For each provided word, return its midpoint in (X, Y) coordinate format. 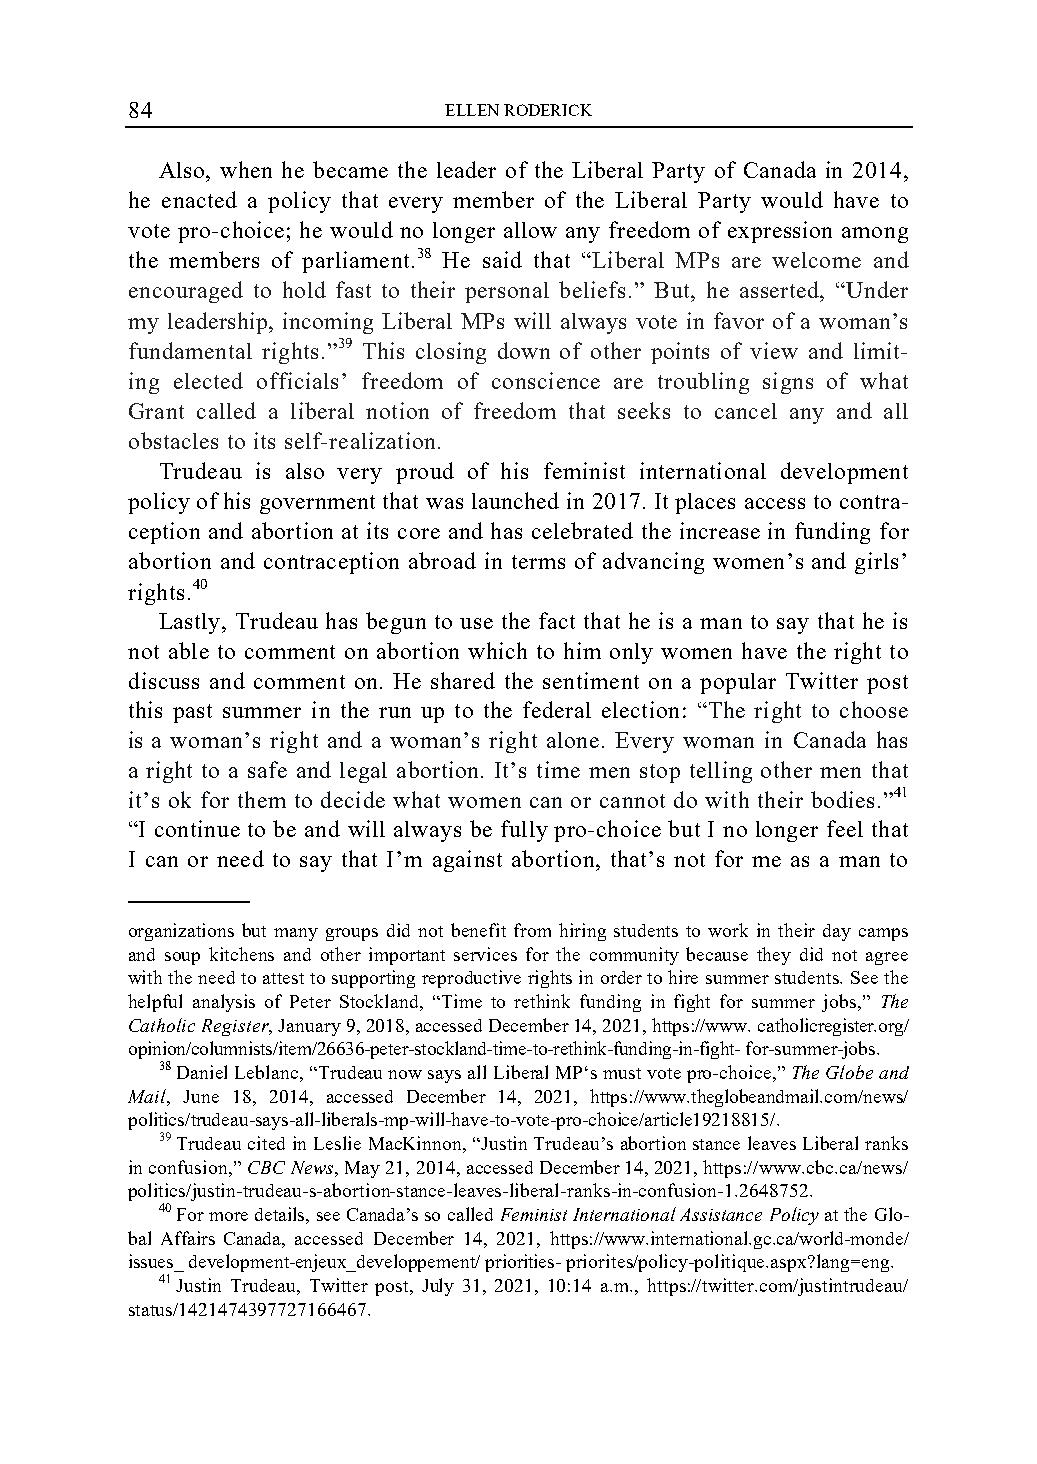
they (774, 956)
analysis (224, 1003)
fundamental (190, 350)
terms (538, 562)
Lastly (191, 623)
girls (876, 563)
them (262, 799)
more (228, 1216)
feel (845, 828)
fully (524, 831)
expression (780, 232)
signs (788, 383)
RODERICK (548, 110)
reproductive (471, 979)
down (524, 350)
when (246, 169)
